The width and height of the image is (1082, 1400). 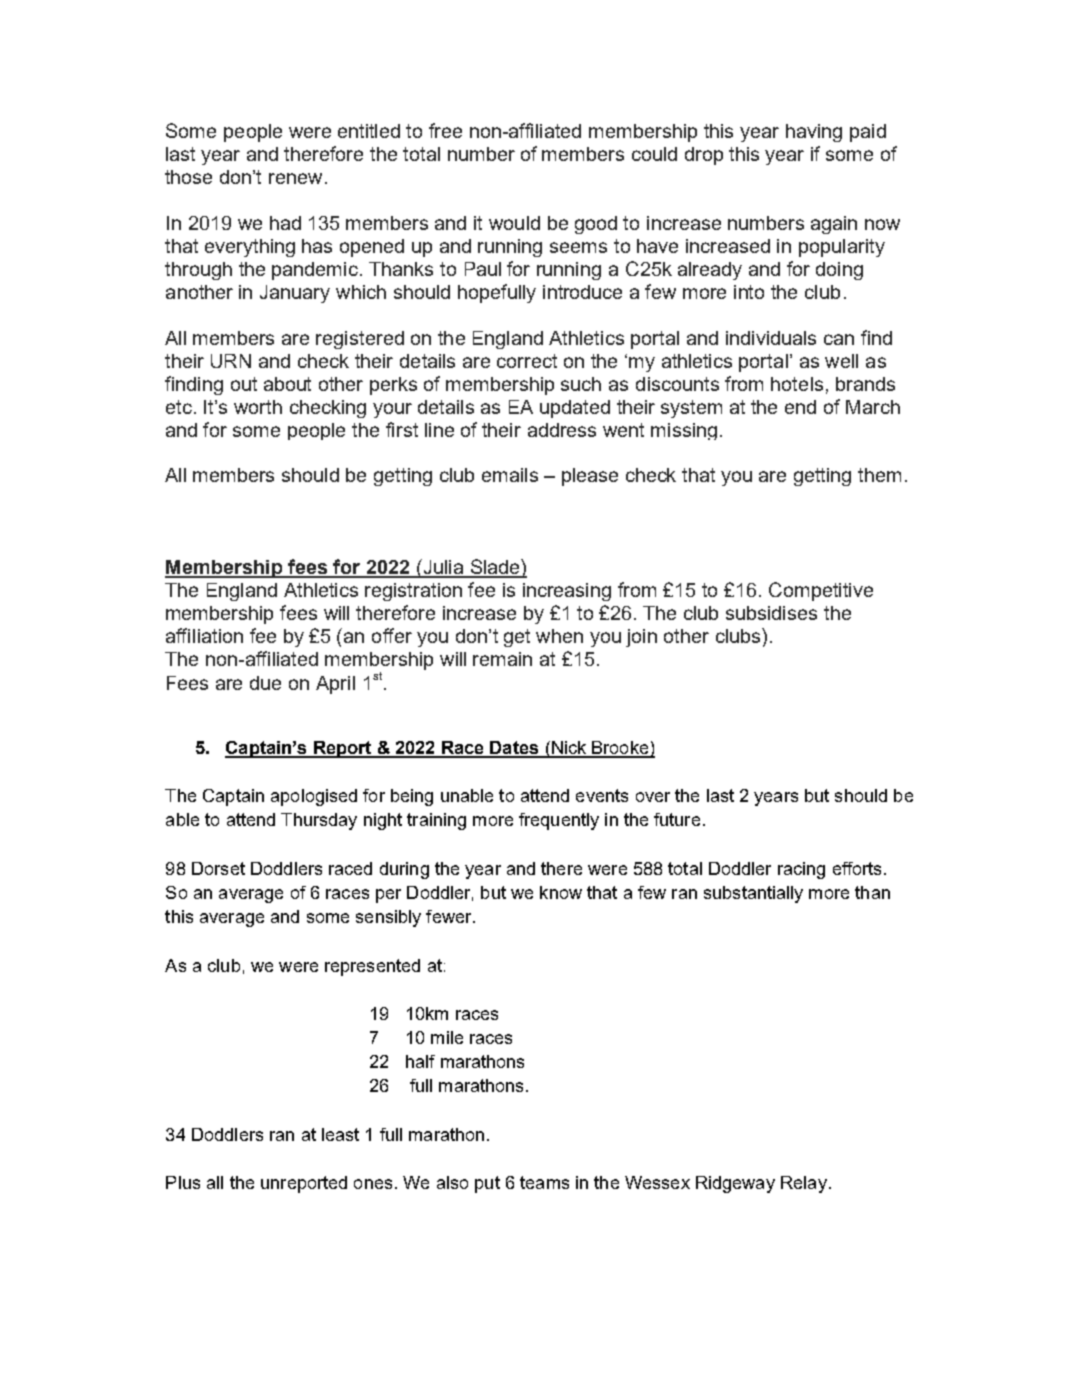 What do you see at coordinates (502, 659) in the image?
I see `remain` at bounding box center [502, 659].
